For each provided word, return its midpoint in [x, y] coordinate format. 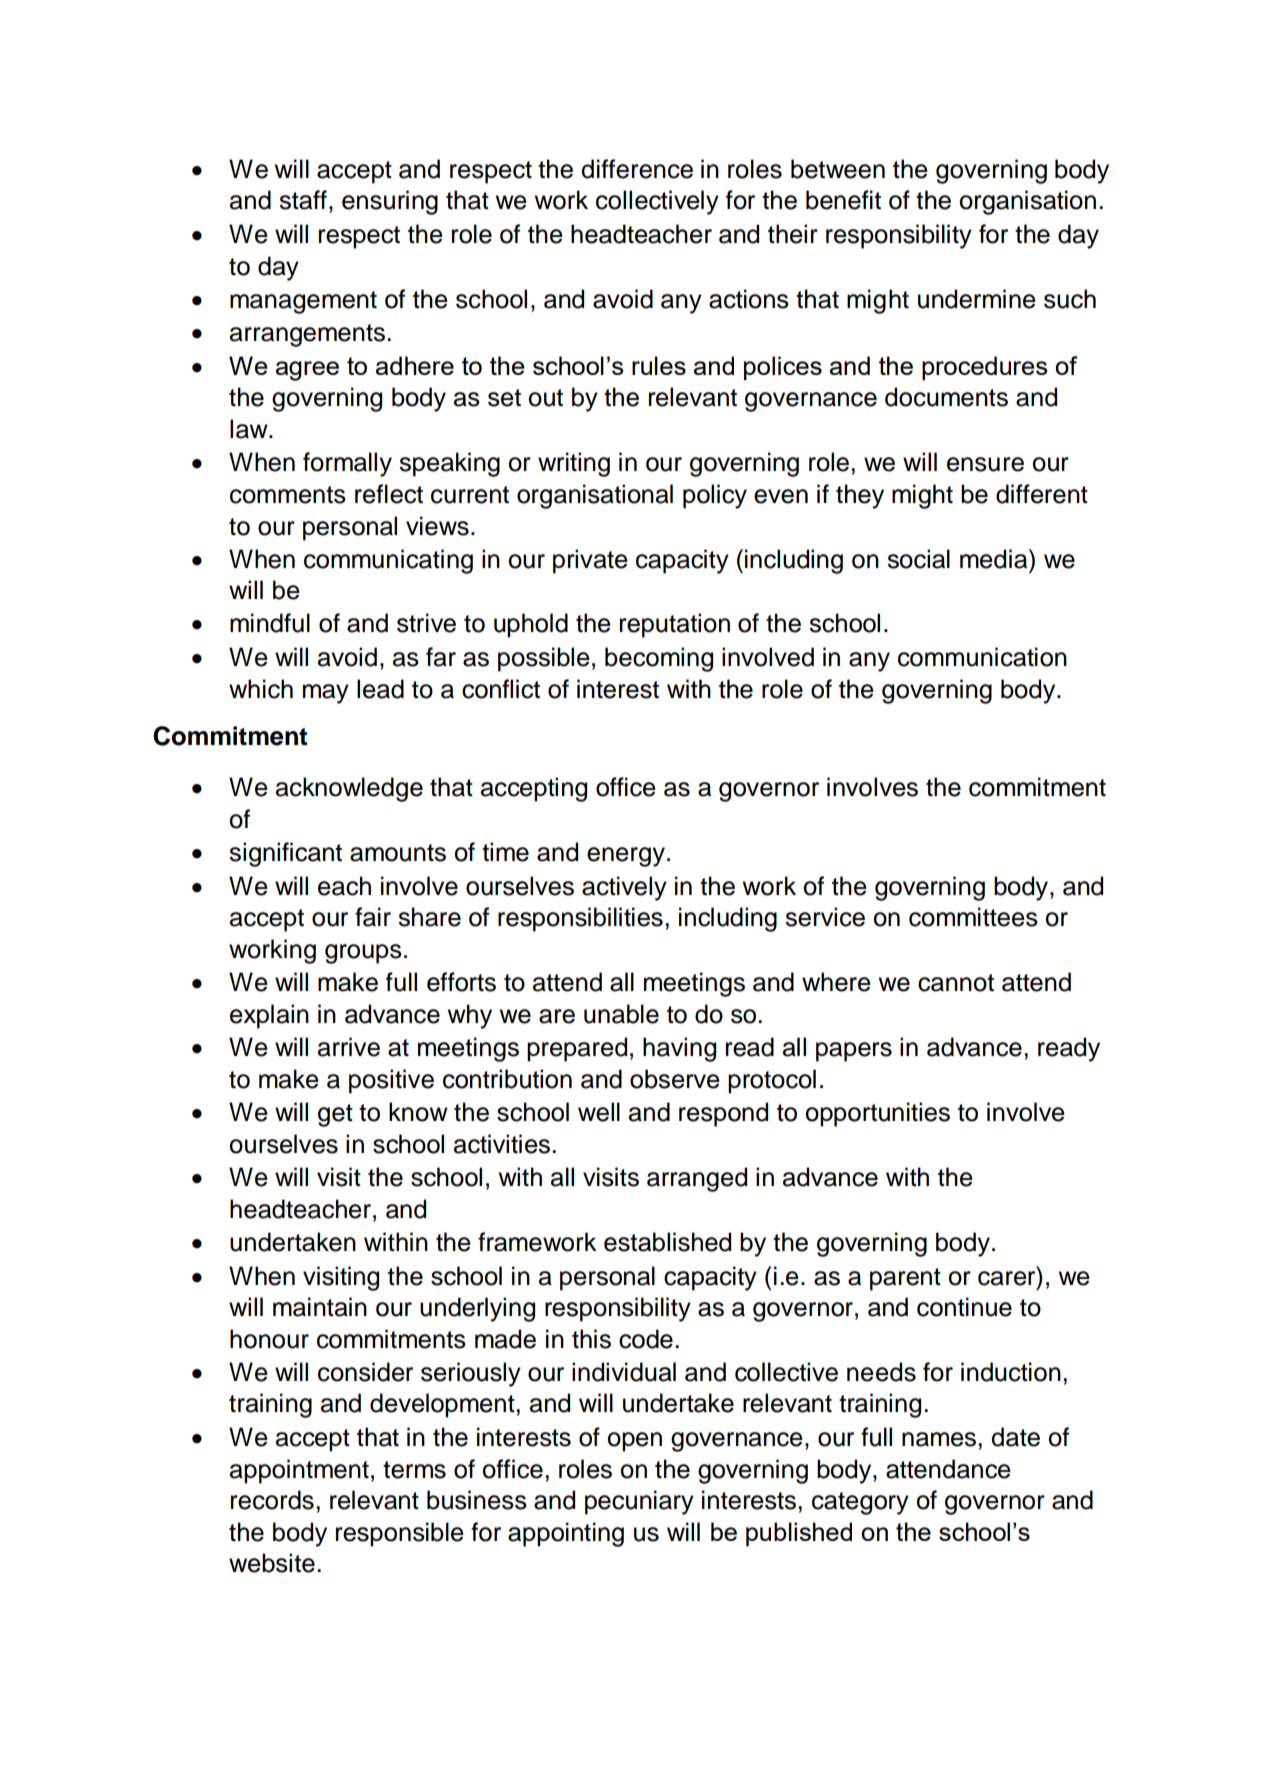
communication [982, 657]
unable [621, 1014]
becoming [659, 659]
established [667, 1242]
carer [1008, 1277]
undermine [977, 299]
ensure [985, 464]
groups [363, 954]
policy [715, 496]
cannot [956, 983]
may [326, 694]
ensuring [390, 202]
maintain [320, 1307]
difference [637, 169]
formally [347, 464]
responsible [400, 1534]
